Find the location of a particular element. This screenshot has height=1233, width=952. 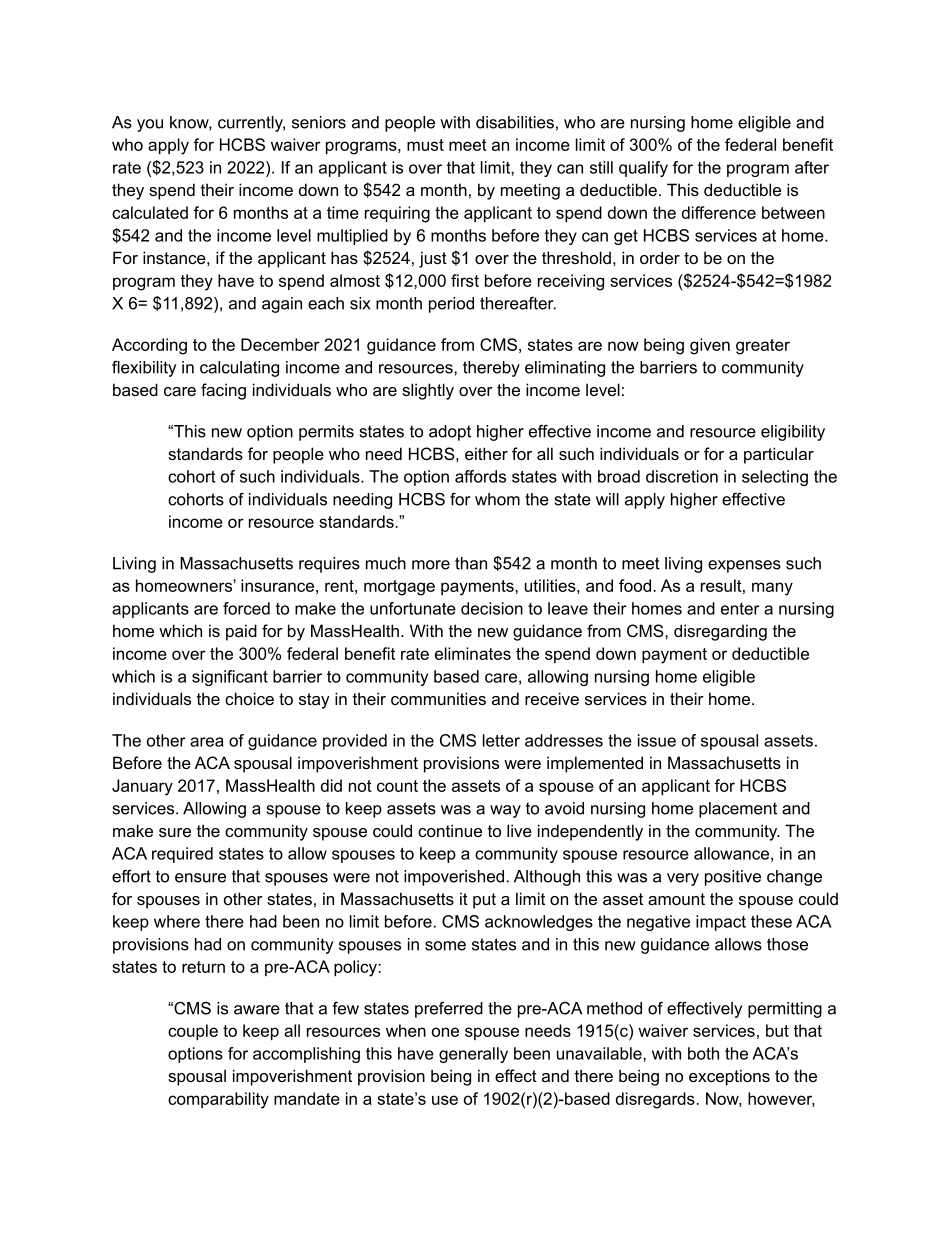

you is located at coordinates (150, 125).
